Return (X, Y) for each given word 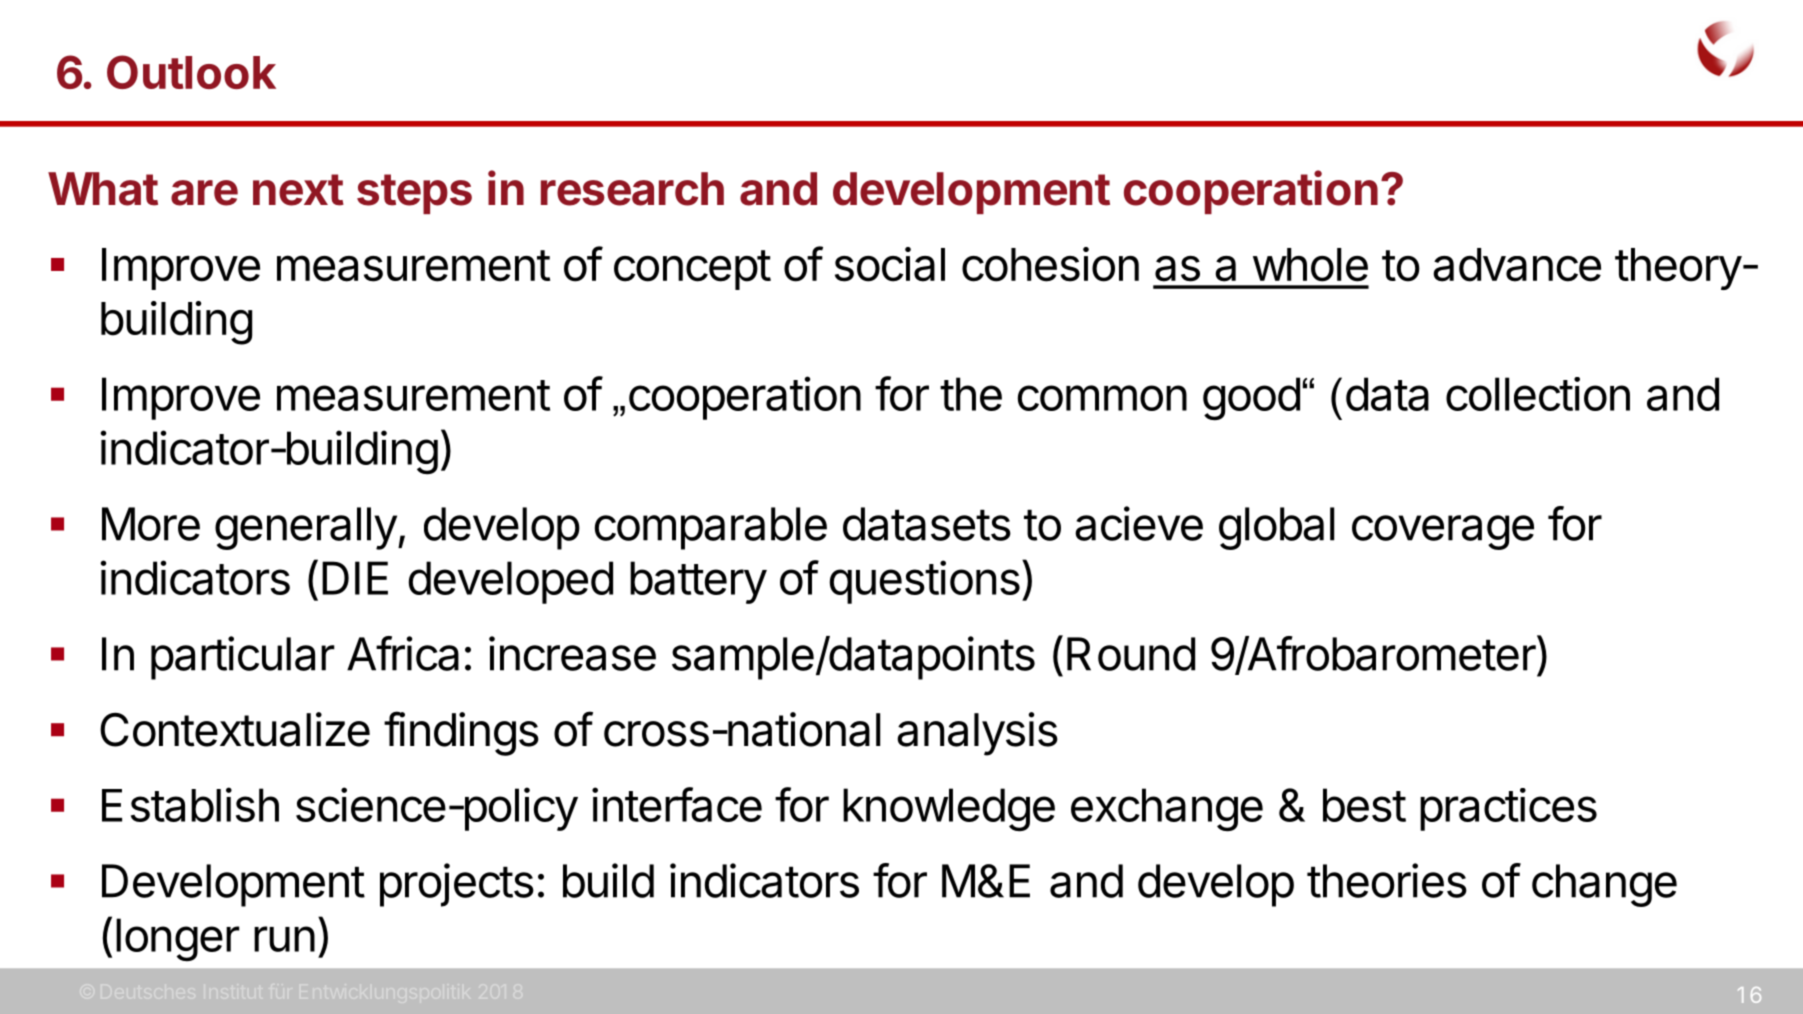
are (204, 193)
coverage (1443, 532)
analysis (977, 734)
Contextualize (235, 729)
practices (1508, 809)
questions (925, 582)
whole (1310, 265)
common (1102, 398)
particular (243, 658)
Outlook (191, 72)
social (890, 264)
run (284, 939)
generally (306, 528)
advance (1517, 265)
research (632, 189)
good (1251, 399)
